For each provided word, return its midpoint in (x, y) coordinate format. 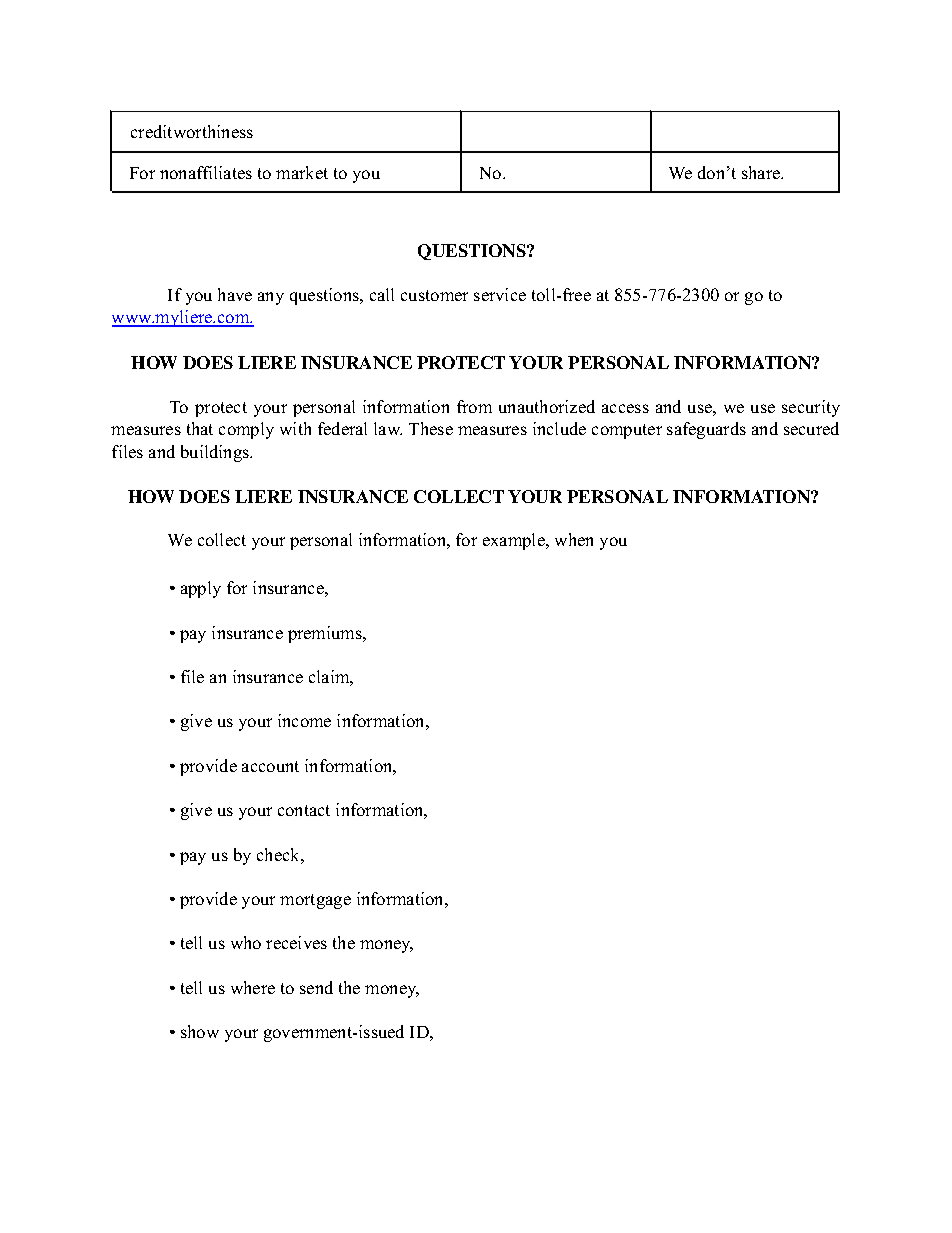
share (762, 172)
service (500, 294)
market (302, 172)
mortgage (315, 901)
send (316, 987)
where (253, 987)
